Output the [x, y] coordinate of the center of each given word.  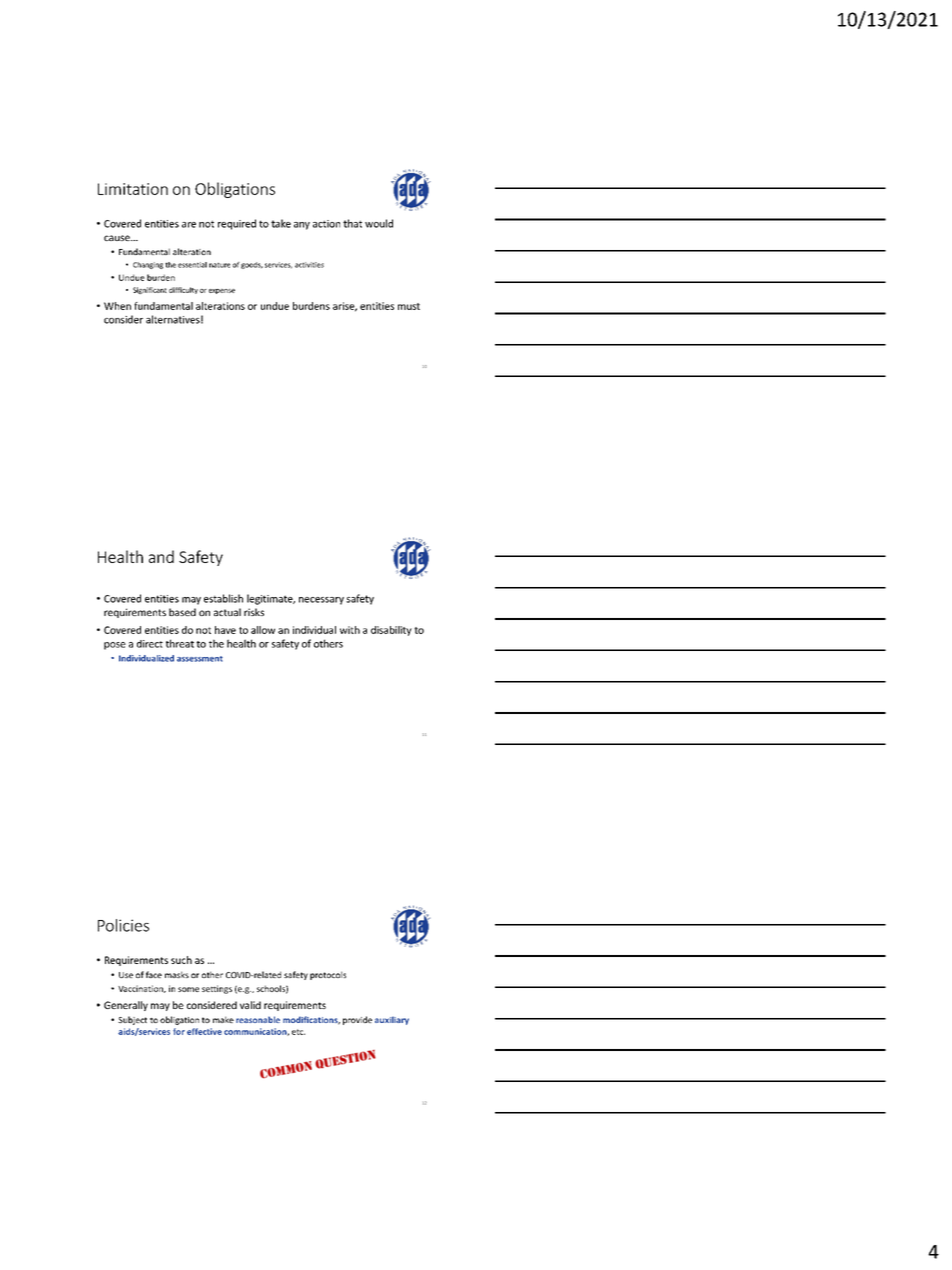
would [379, 223]
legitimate [271, 599]
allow [263, 630]
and [161, 556]
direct [150, 644]
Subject [132, 1020]
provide [357, 1020]
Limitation [133, 189]
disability [391, 631]
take [281, 223]
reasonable [258, 1019]
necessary [321, 601]
